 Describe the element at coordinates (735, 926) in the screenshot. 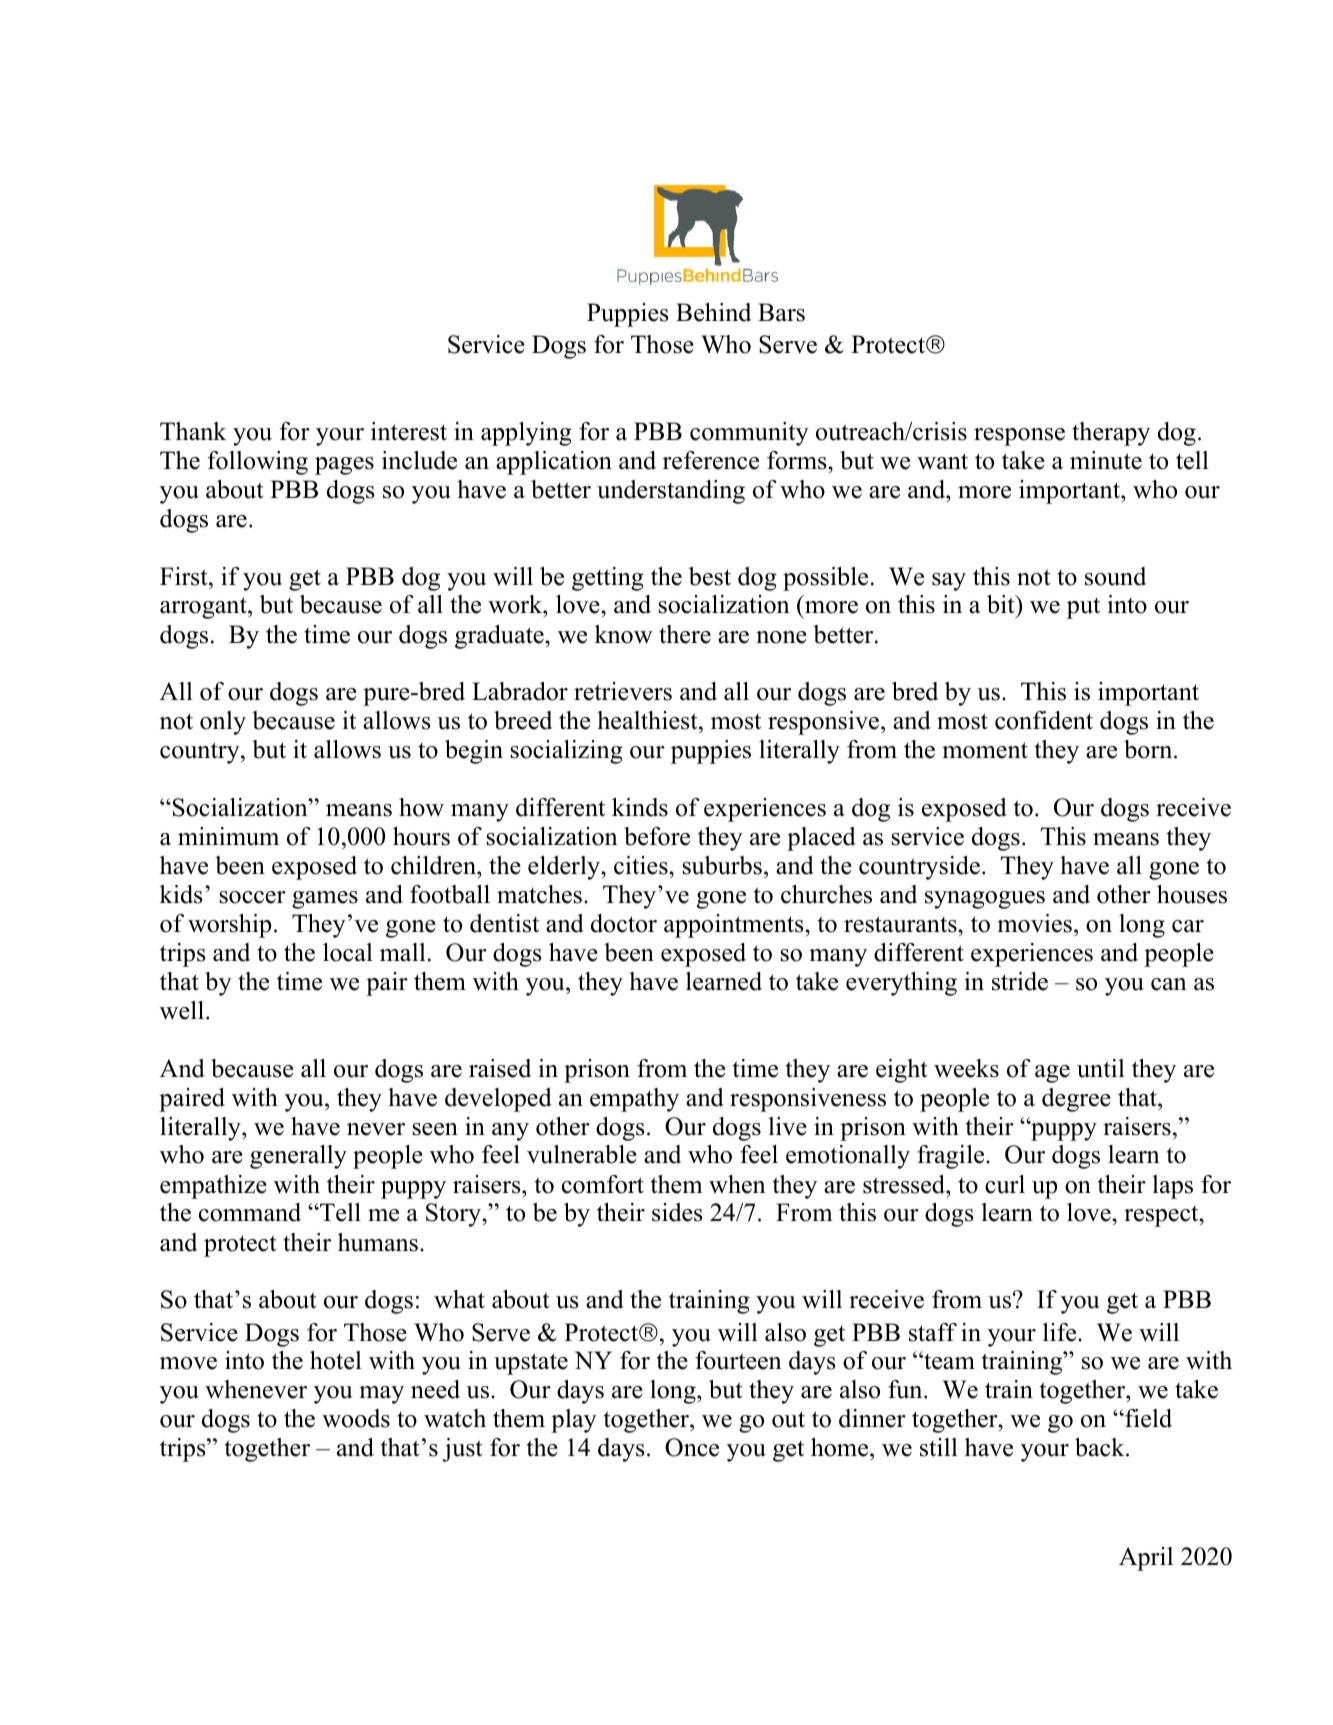

I see `appointments` at that location.
